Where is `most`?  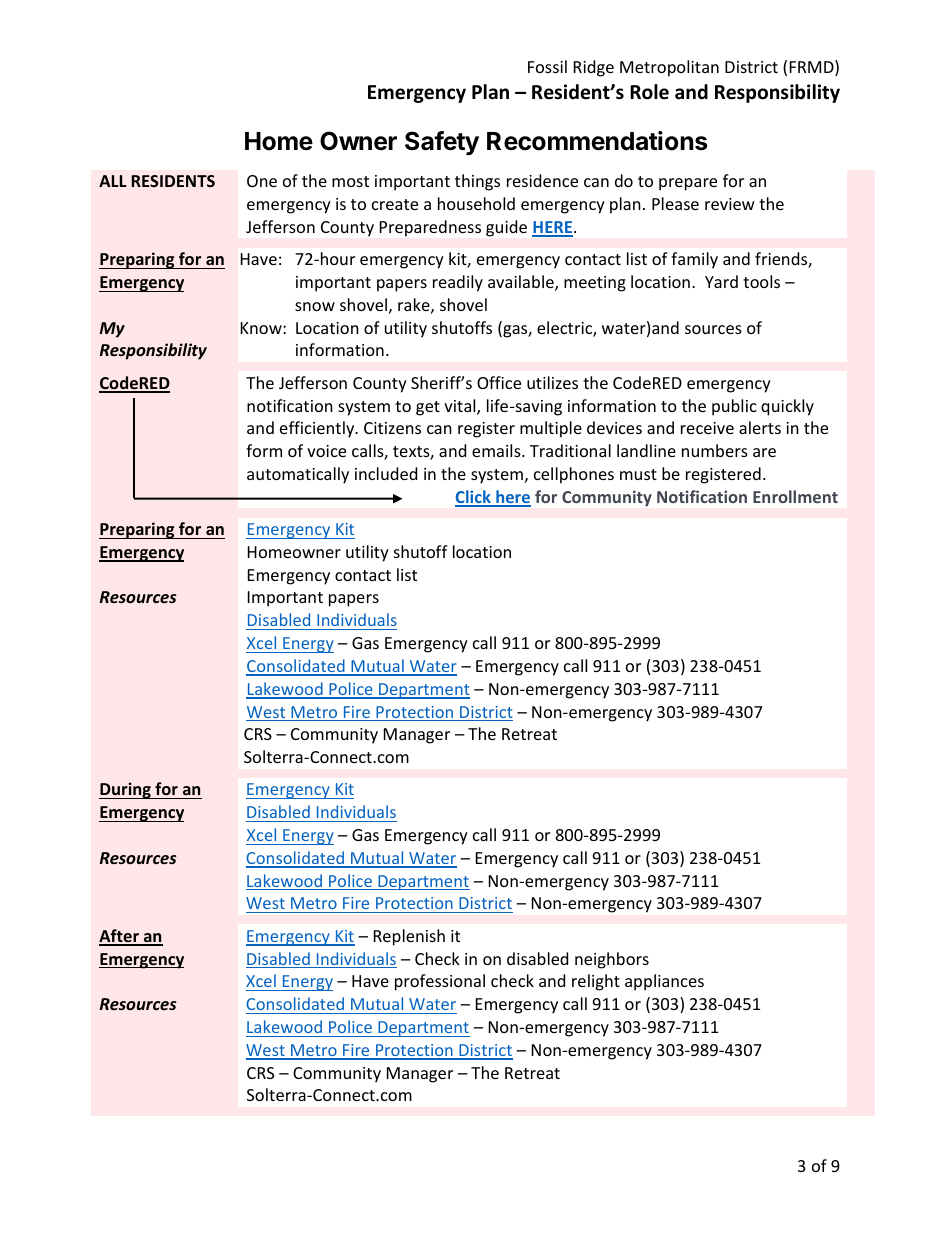 most is located at coordinates (350, 181).
